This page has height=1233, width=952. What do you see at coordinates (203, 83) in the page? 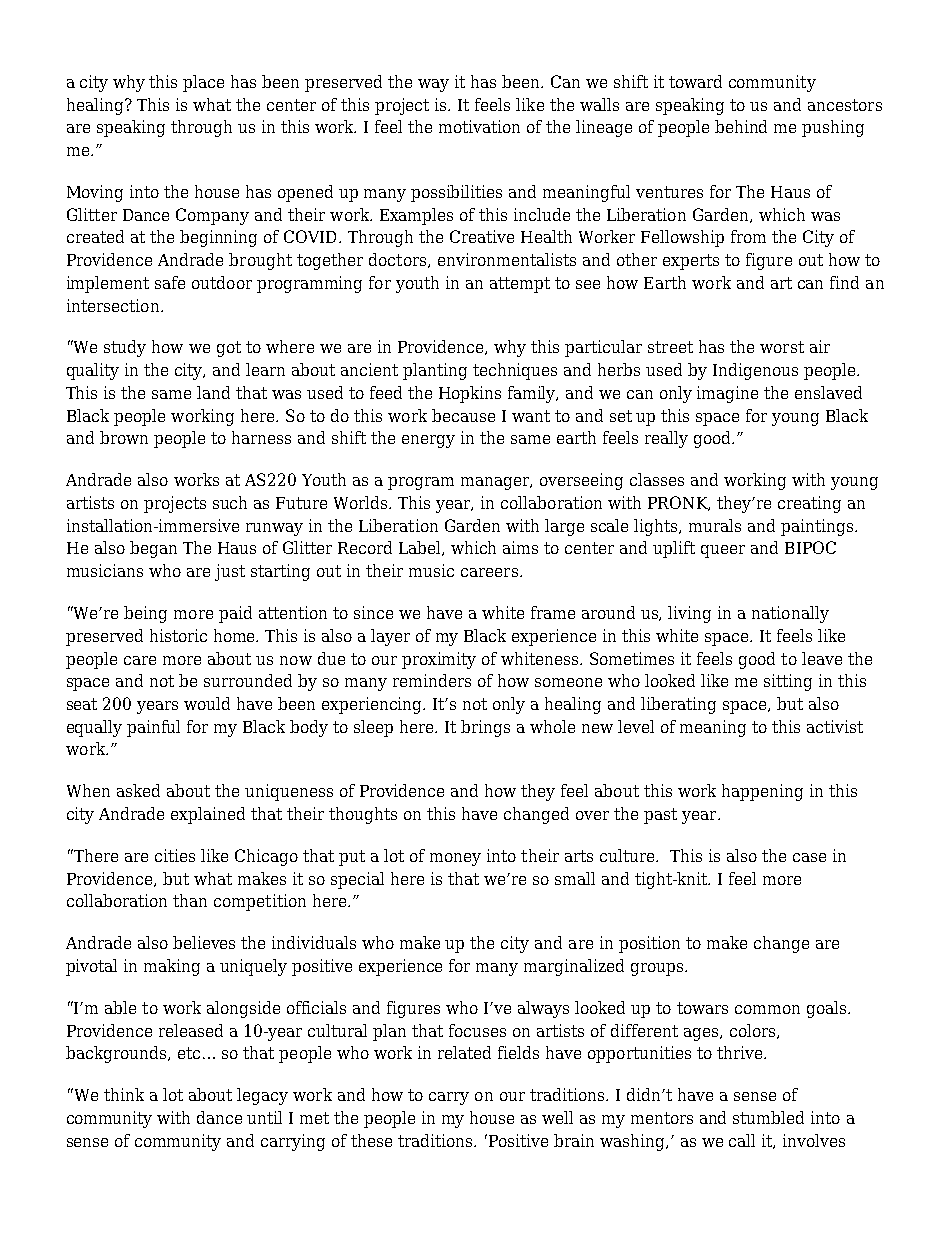
I see `place` at bounding box center [203, 83].
